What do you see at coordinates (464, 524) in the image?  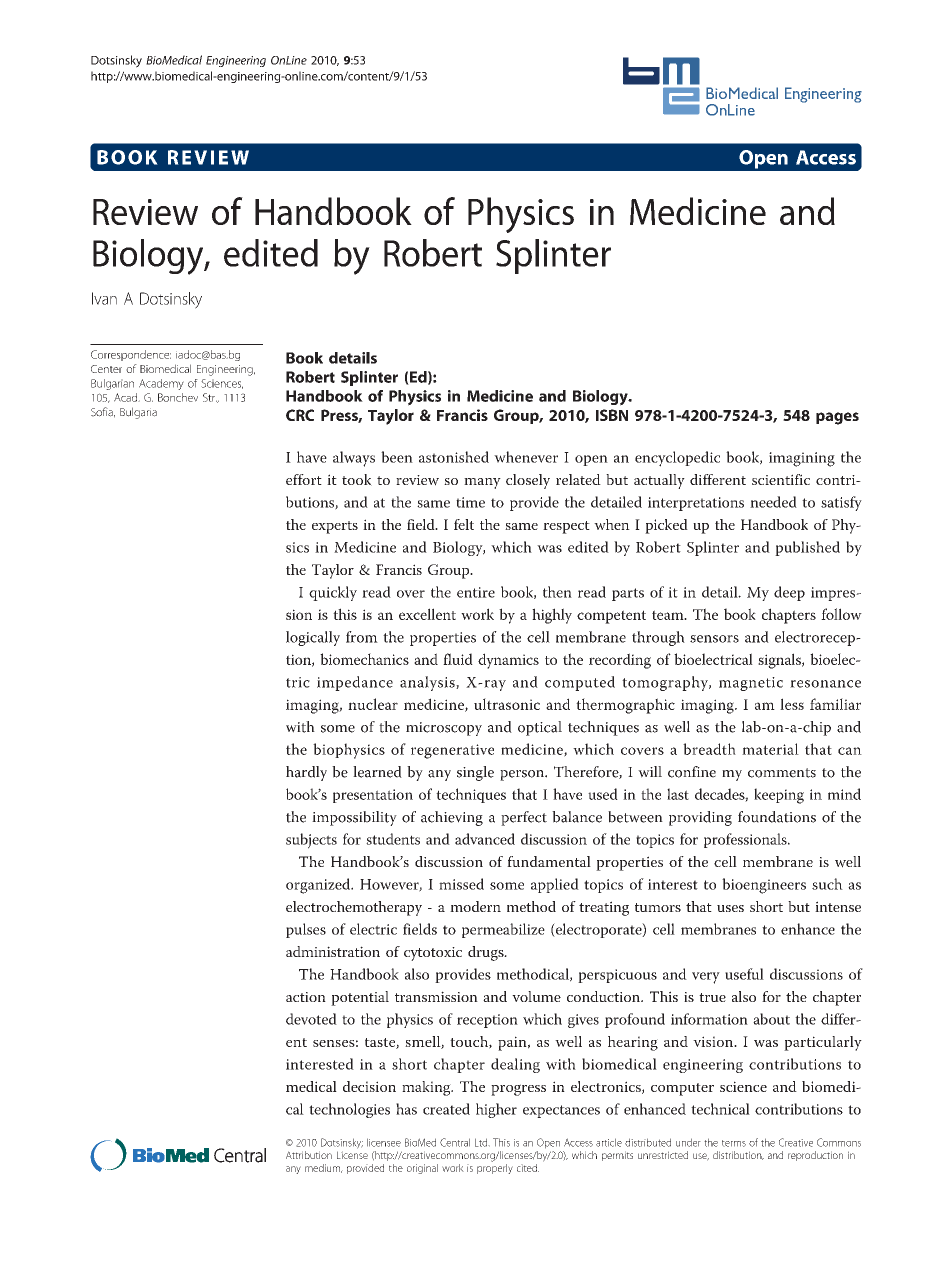 I see `felt` at bounding box center [464, 524].
